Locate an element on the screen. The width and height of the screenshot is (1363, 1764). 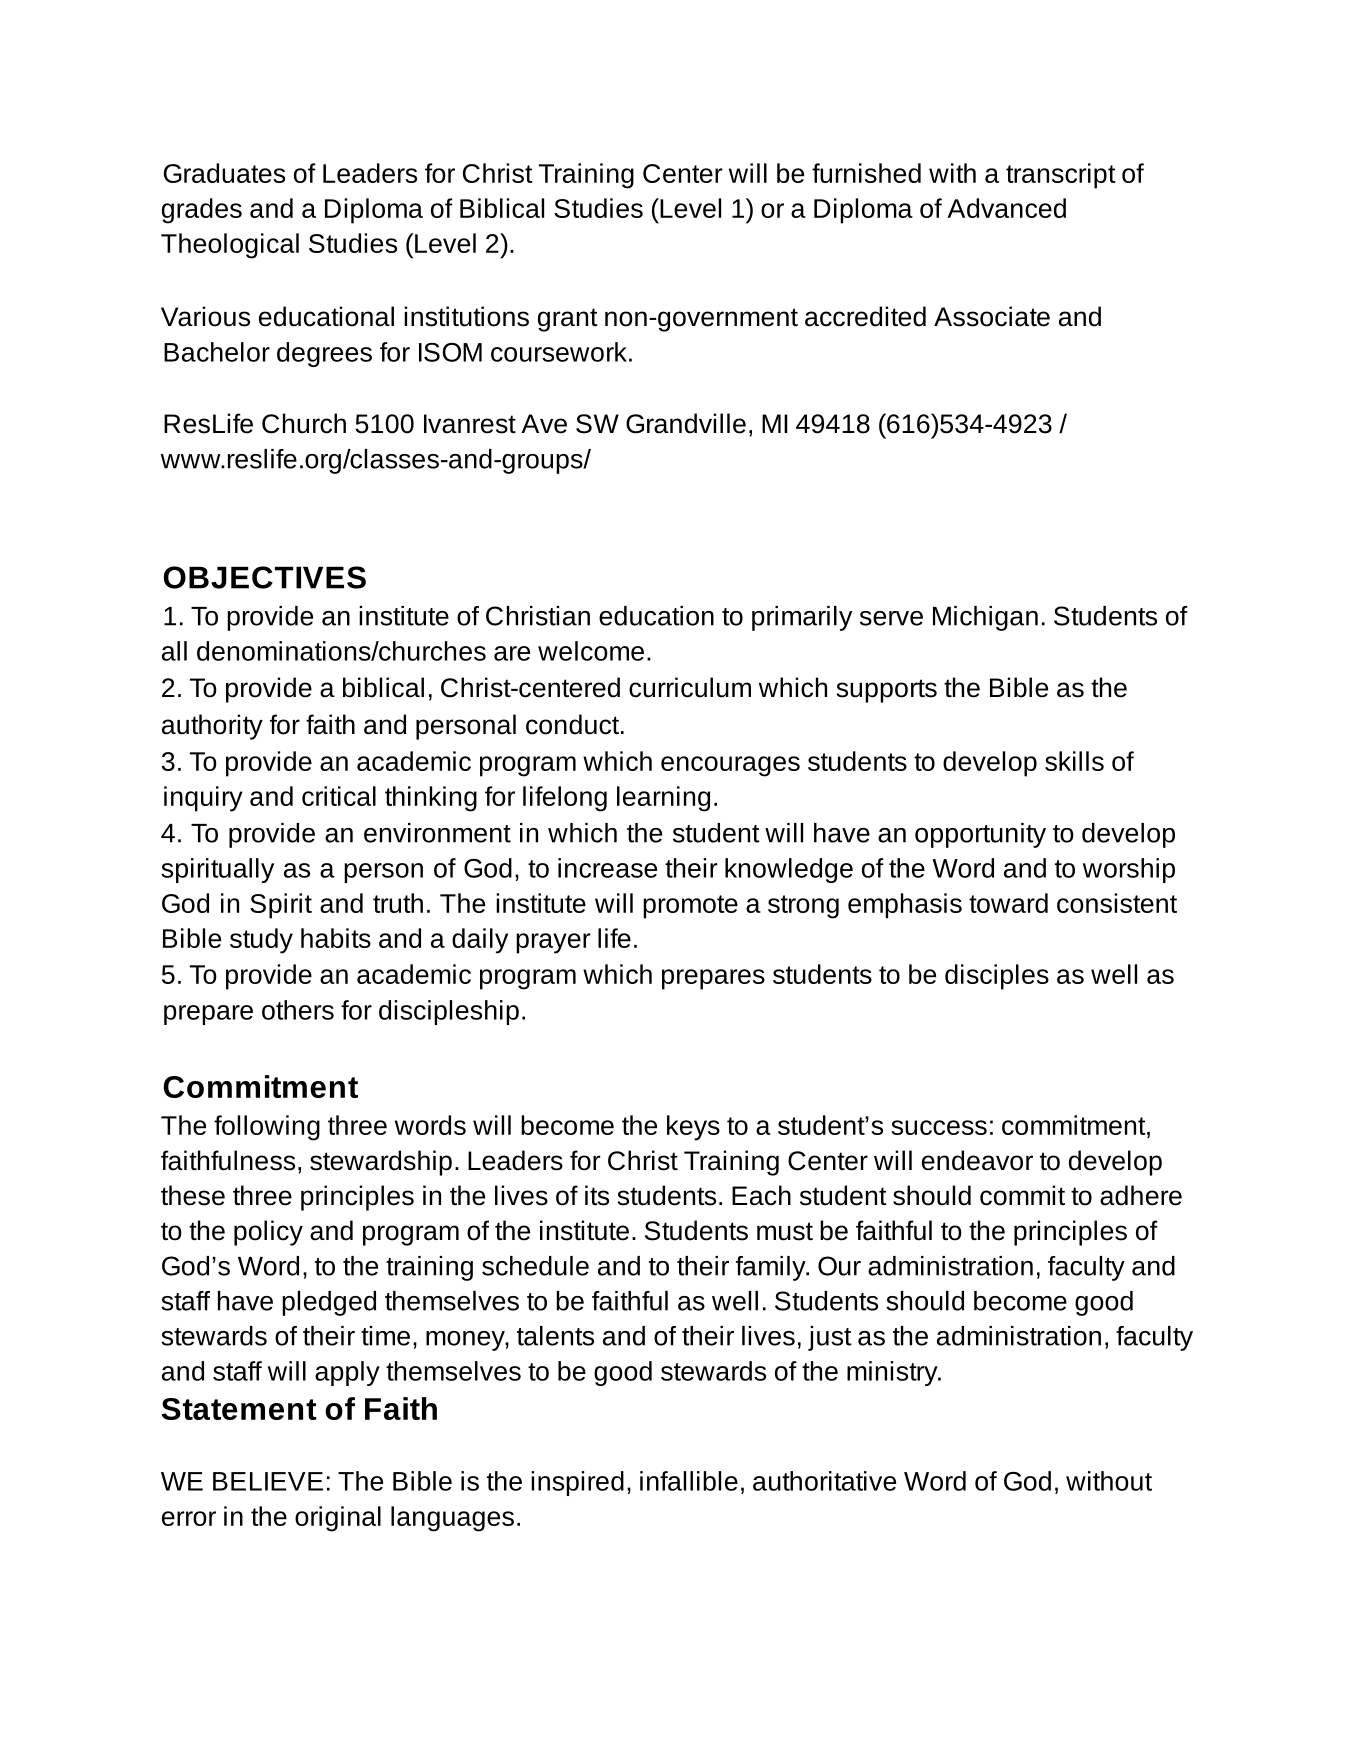
grant is located at coordinates (568, 320).
